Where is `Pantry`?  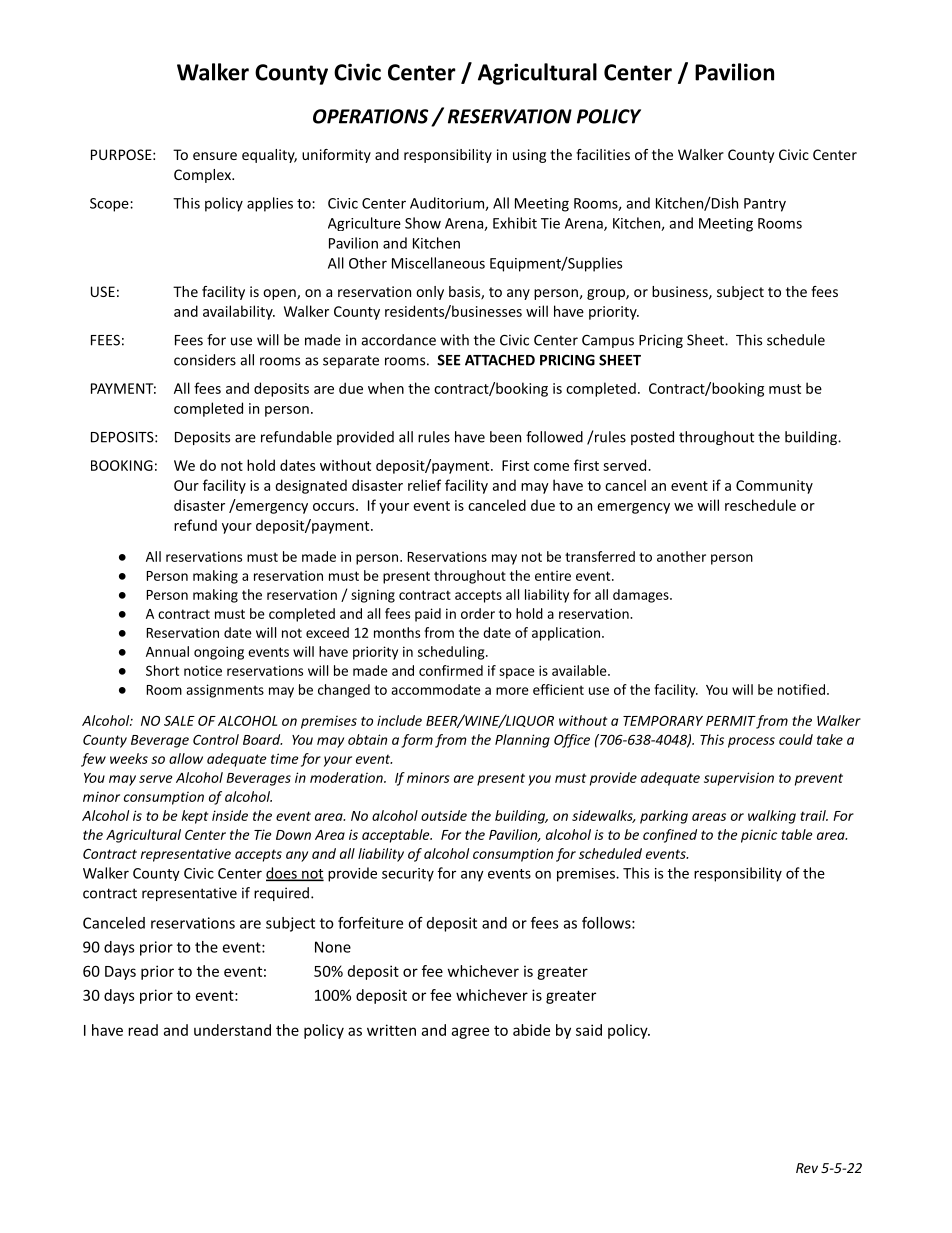
Pantry is located at coordinates (765, 205).
